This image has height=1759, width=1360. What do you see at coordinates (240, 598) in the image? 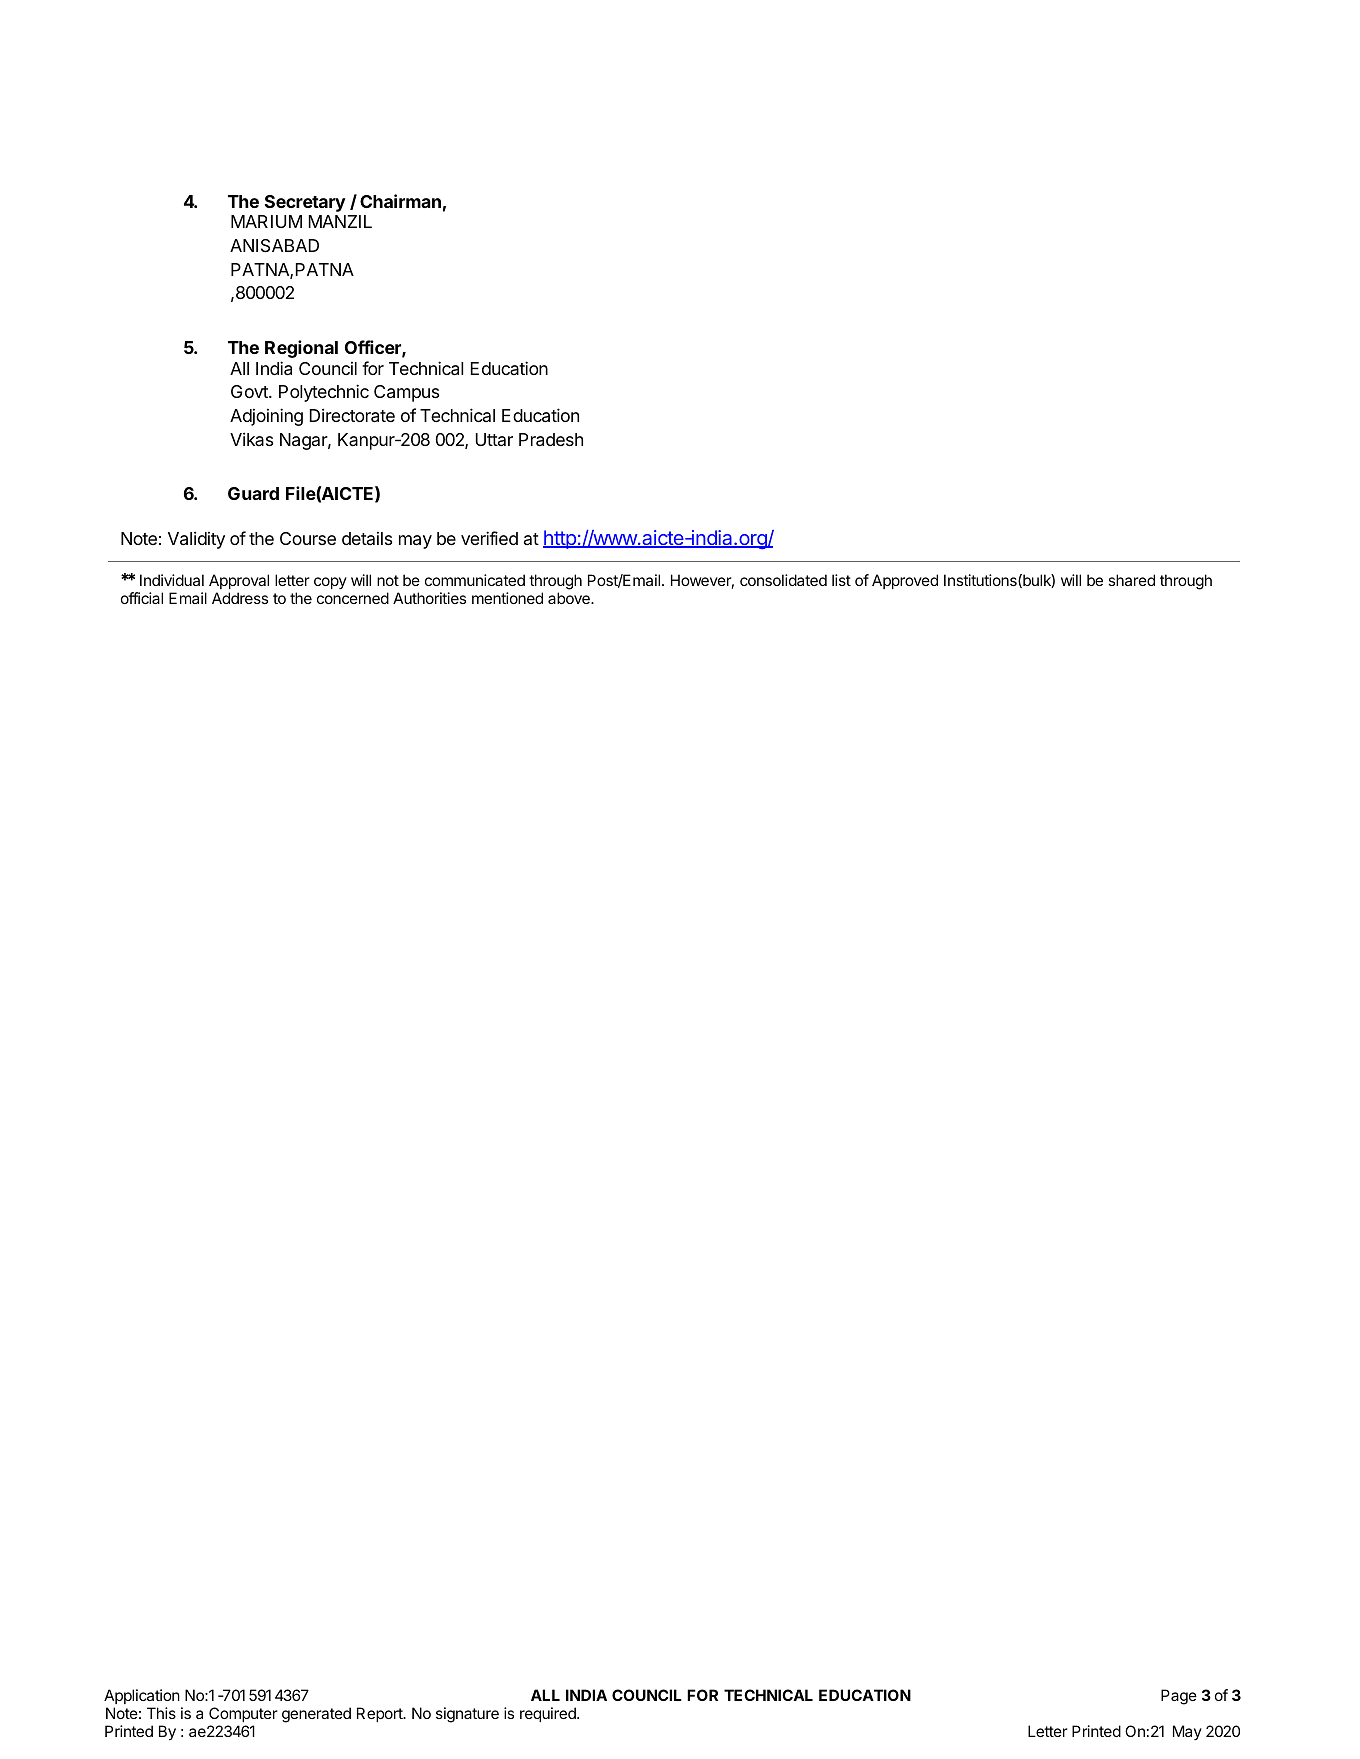
I see `Address` at bounding box center [240, 598].
